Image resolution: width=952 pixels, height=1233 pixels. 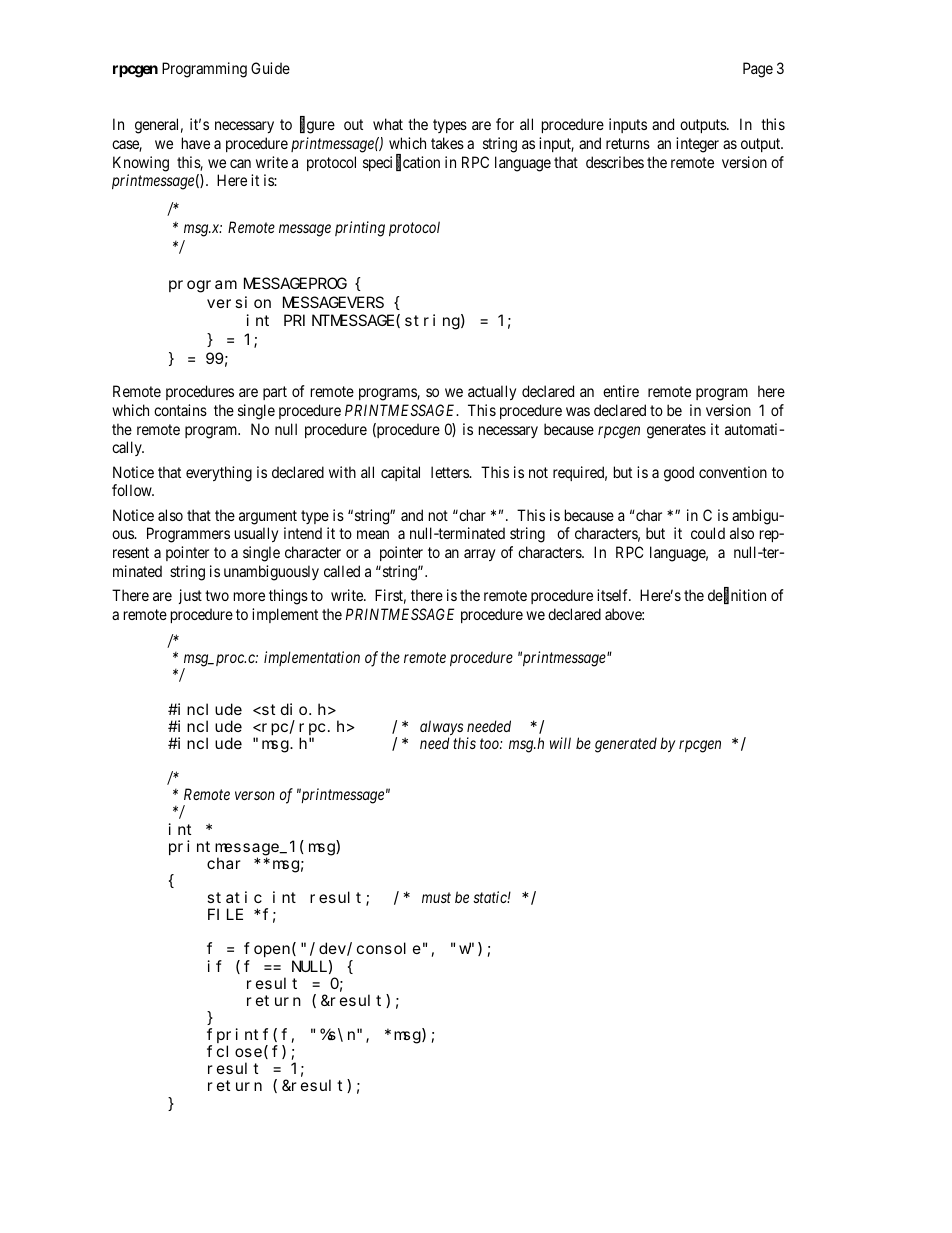 What do you see at coordinates (240, 163) in the screenshot?
I see `can` at bounding box center [240, 163].
